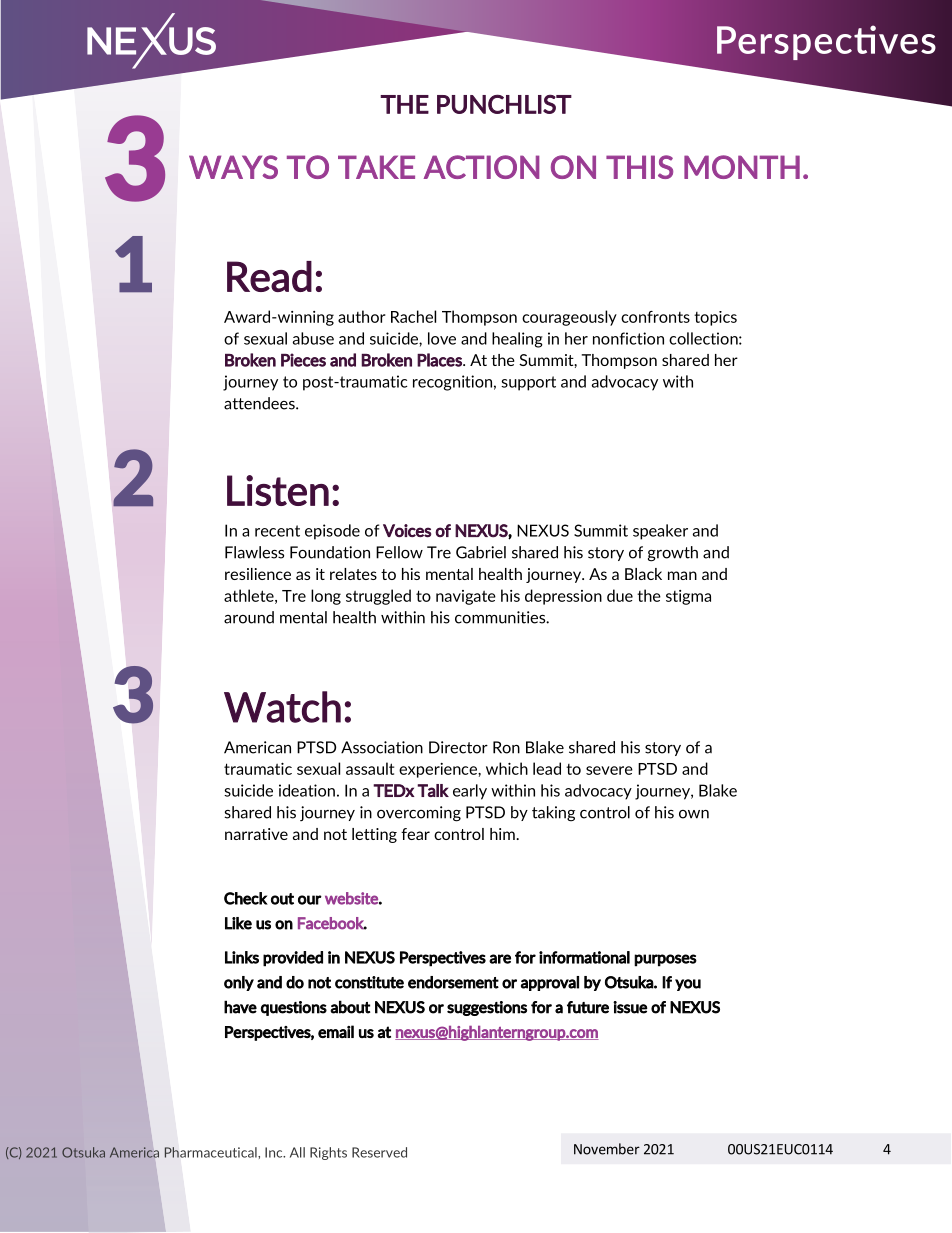 The image size is (952, 1233). Describe the element at coordinates (256, 834) in the screenshot. I see `narrative` at that location.
